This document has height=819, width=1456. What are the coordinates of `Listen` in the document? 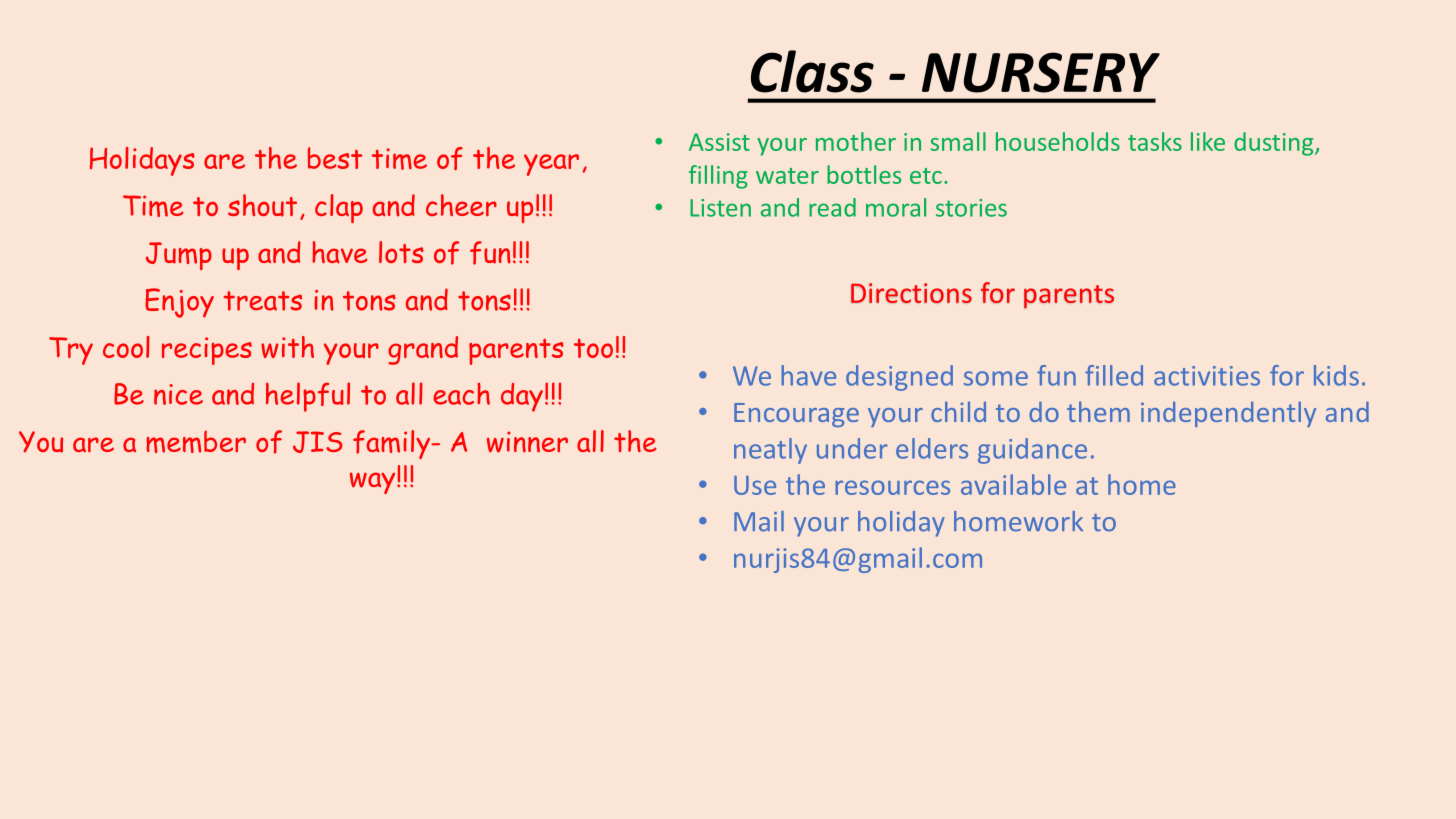 It's located at (720, 208).
